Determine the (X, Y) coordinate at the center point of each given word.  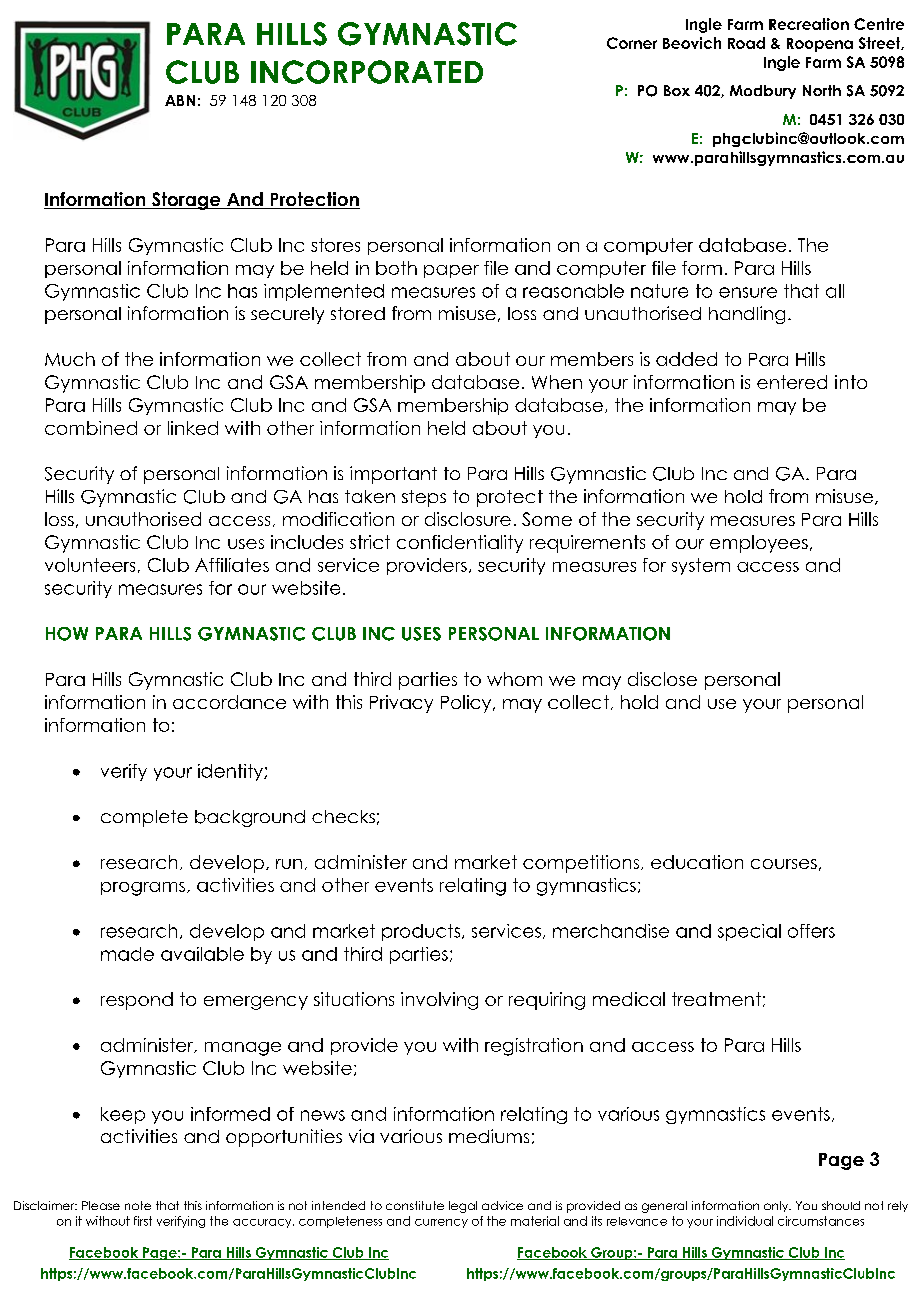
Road (746, 43)
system (701, 566)
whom (514, 679)
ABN (180, 100)
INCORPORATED (367, 72)
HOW (67, 634)
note (138, 1205)
